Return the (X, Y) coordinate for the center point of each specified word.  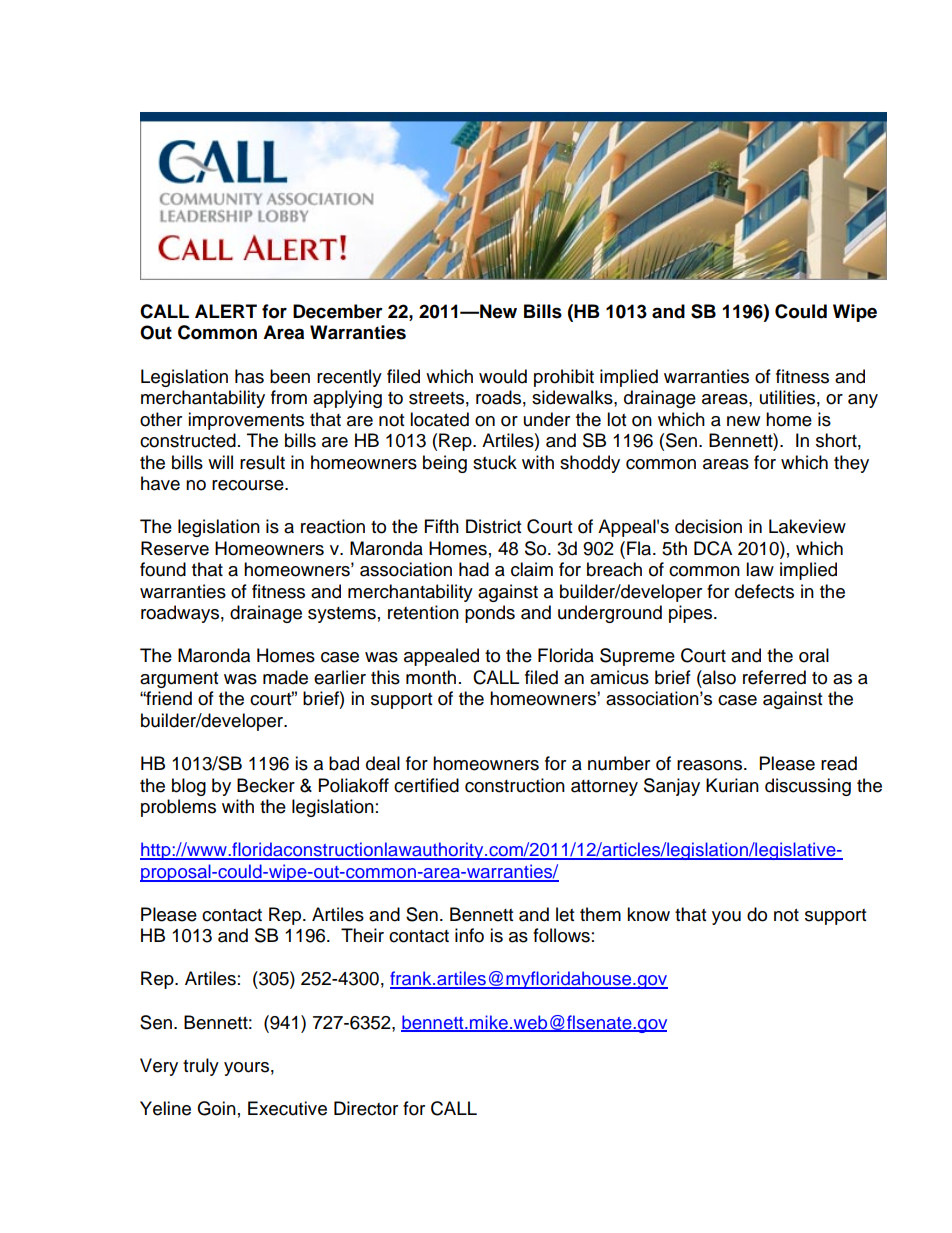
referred (774, 677)
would (503, 376)
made (285, 677)
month (431, 677)
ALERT (226, 311)
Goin (216, 1108)
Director (366, 1108)
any (863, 401)
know (648, 914)
